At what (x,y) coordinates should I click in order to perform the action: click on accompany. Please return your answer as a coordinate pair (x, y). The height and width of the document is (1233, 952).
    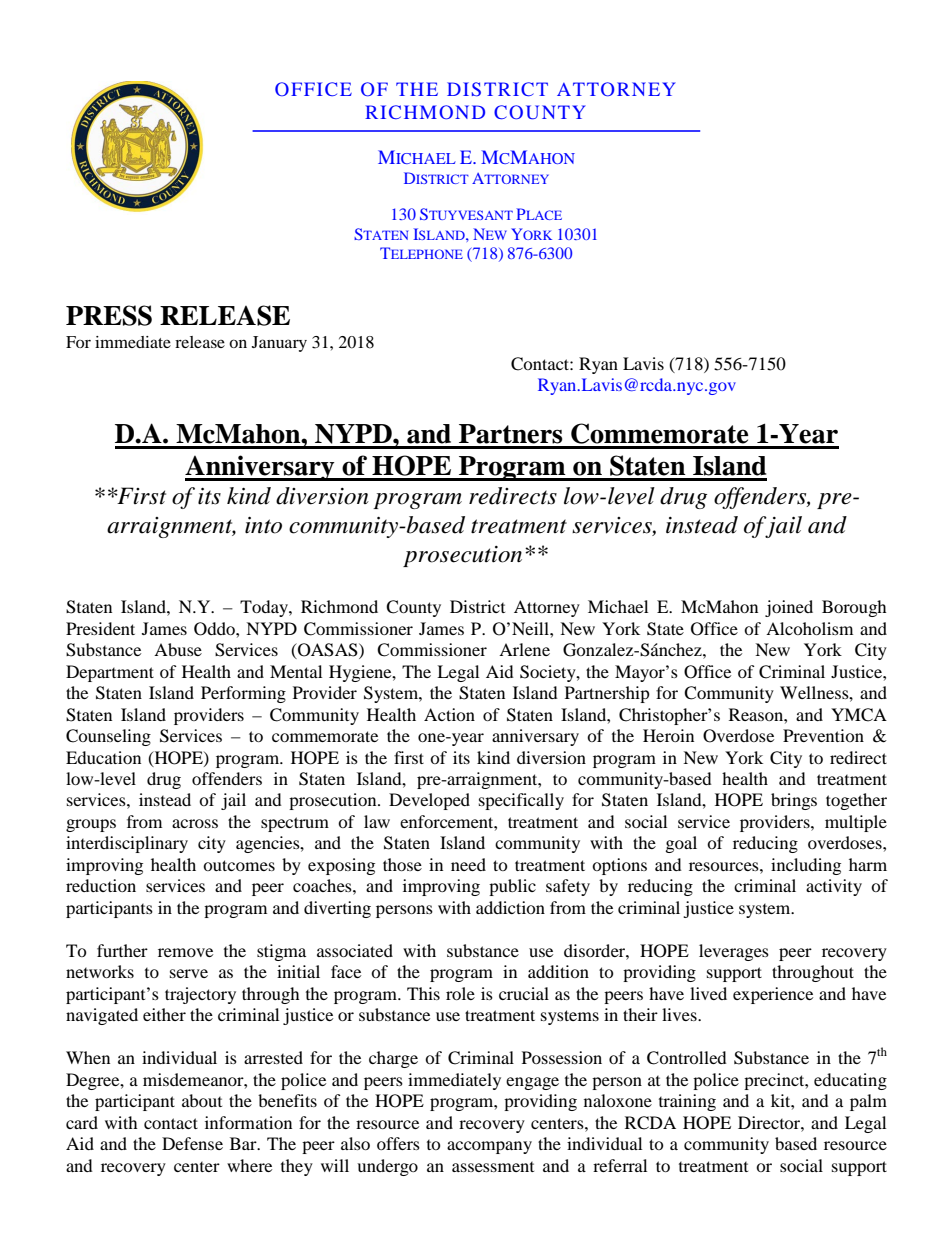
    Looking at the image, I should click on (489, 1147).
